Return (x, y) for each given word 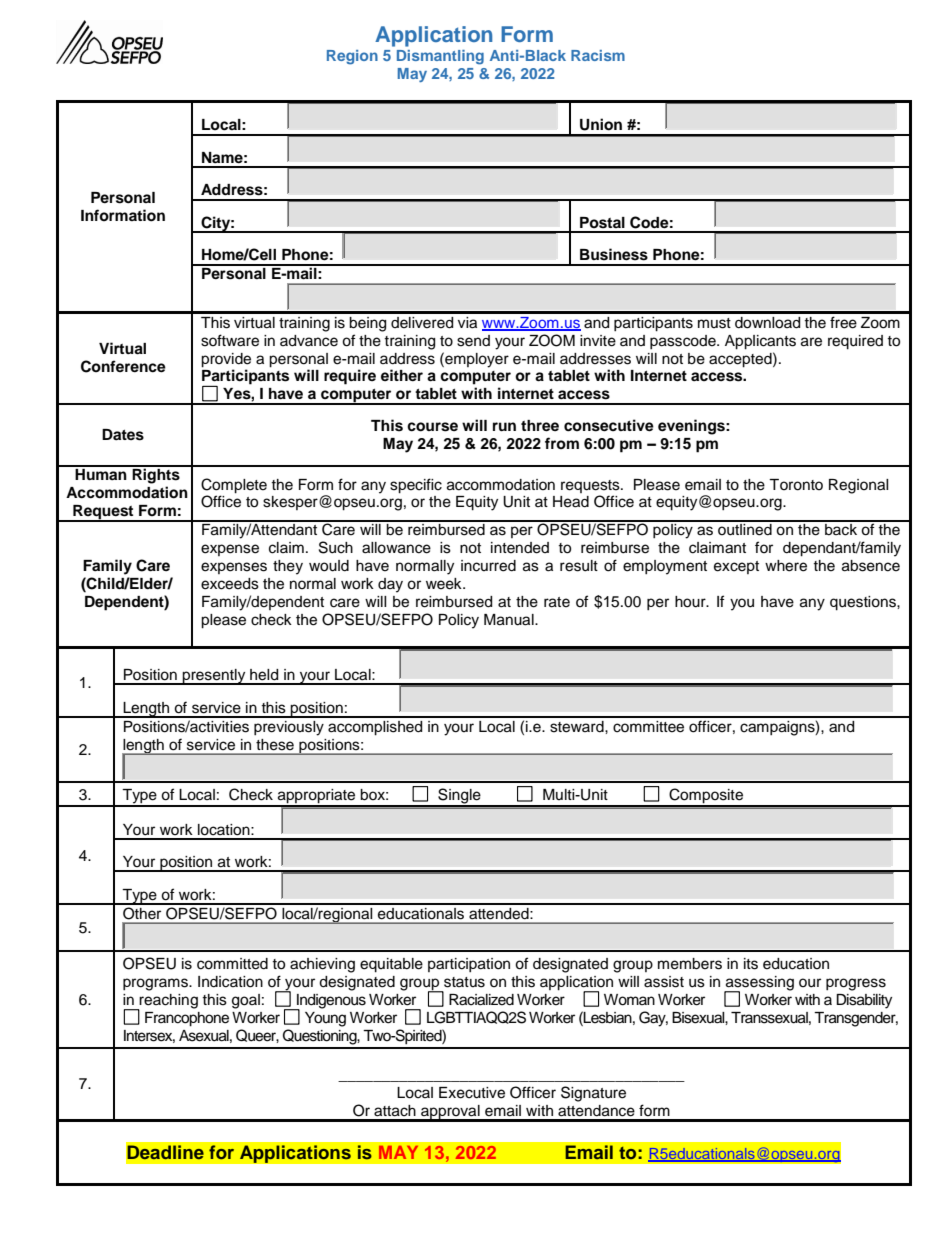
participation (469, 965)
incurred (488, 566)
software (230, 340)
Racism (598, 55)
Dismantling (440, 57)
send (473, 341)
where (786, 566)
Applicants (760, 342)
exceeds (230, 584)
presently (214, 677)
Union (601, 124)
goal (246, 1001)
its (751, 964)
